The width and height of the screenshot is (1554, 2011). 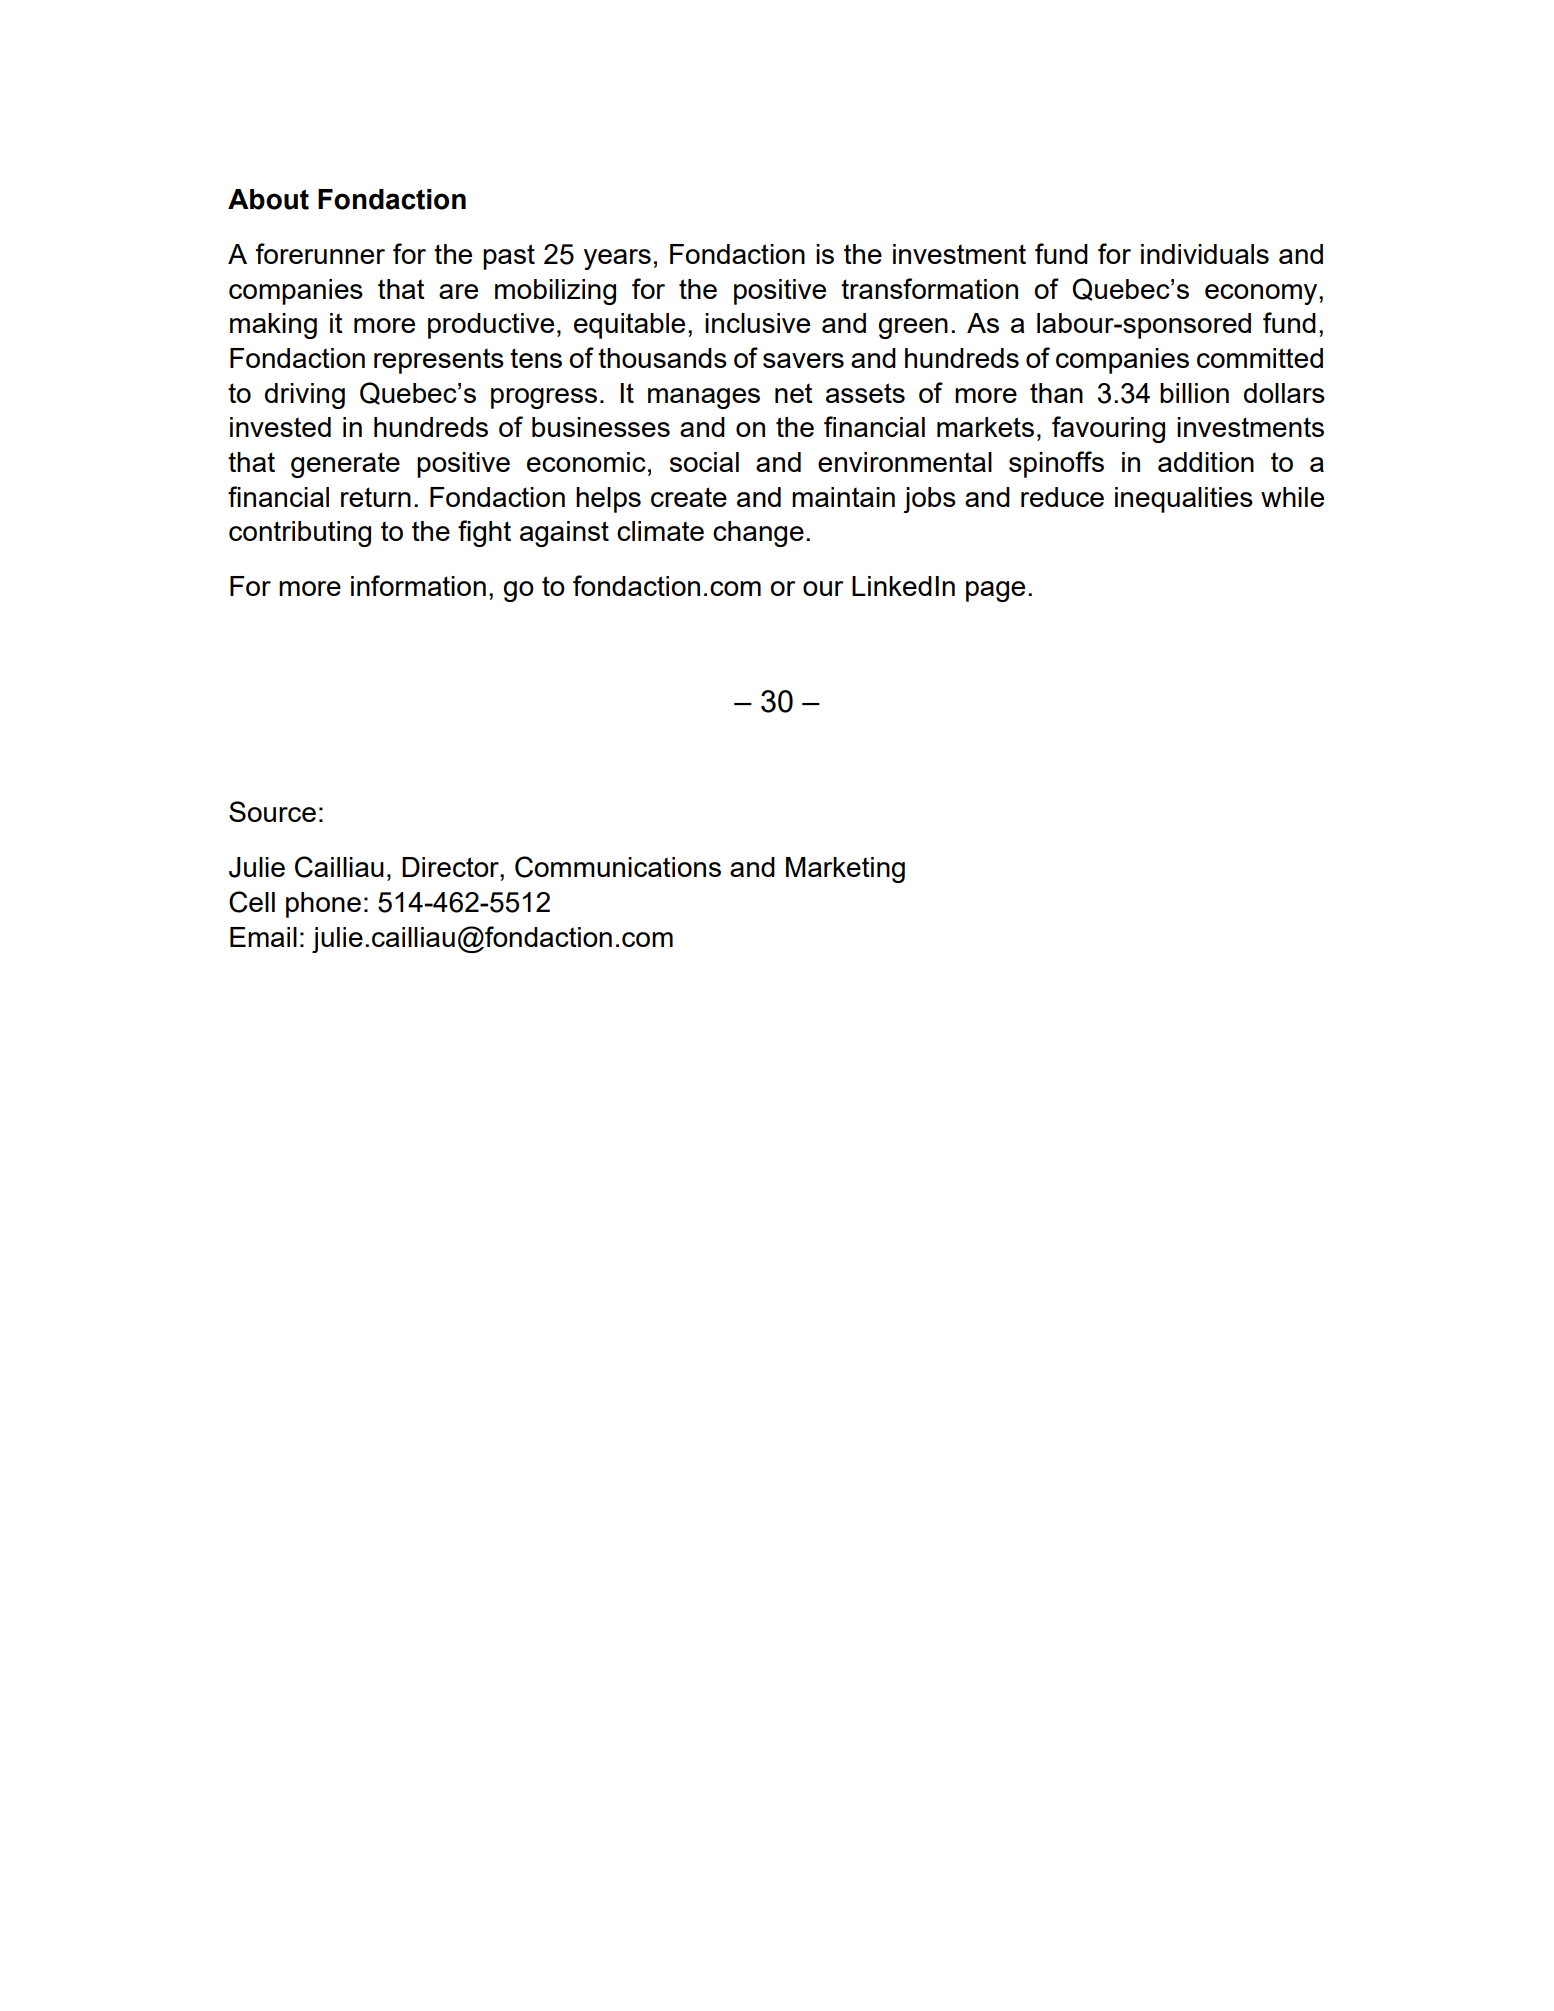 What do you see at coordinates (320, 253) in the screenshot?
I see `forerunner` at bounding box center [320, 253].
